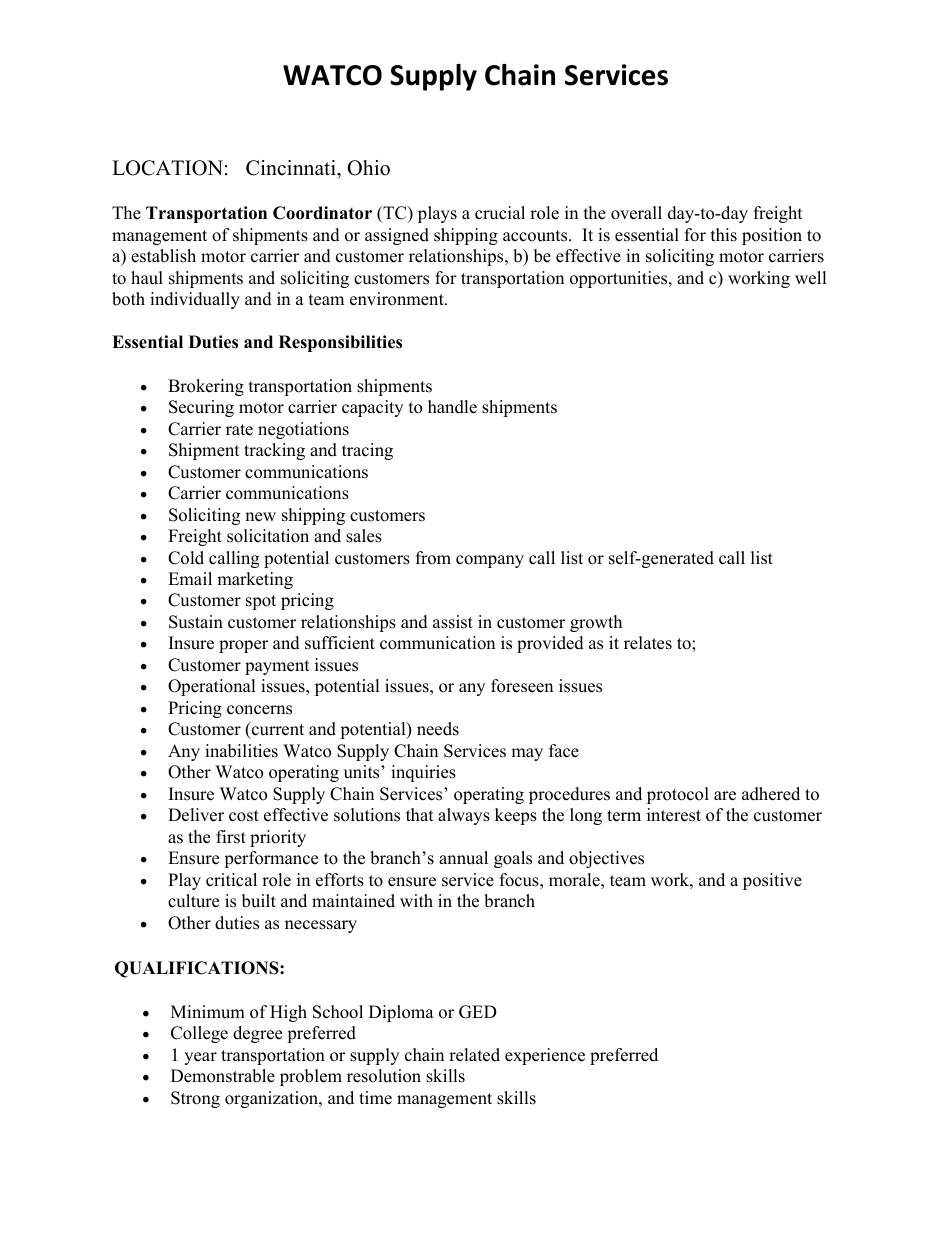  I want to click on well, so click(811, 278).
